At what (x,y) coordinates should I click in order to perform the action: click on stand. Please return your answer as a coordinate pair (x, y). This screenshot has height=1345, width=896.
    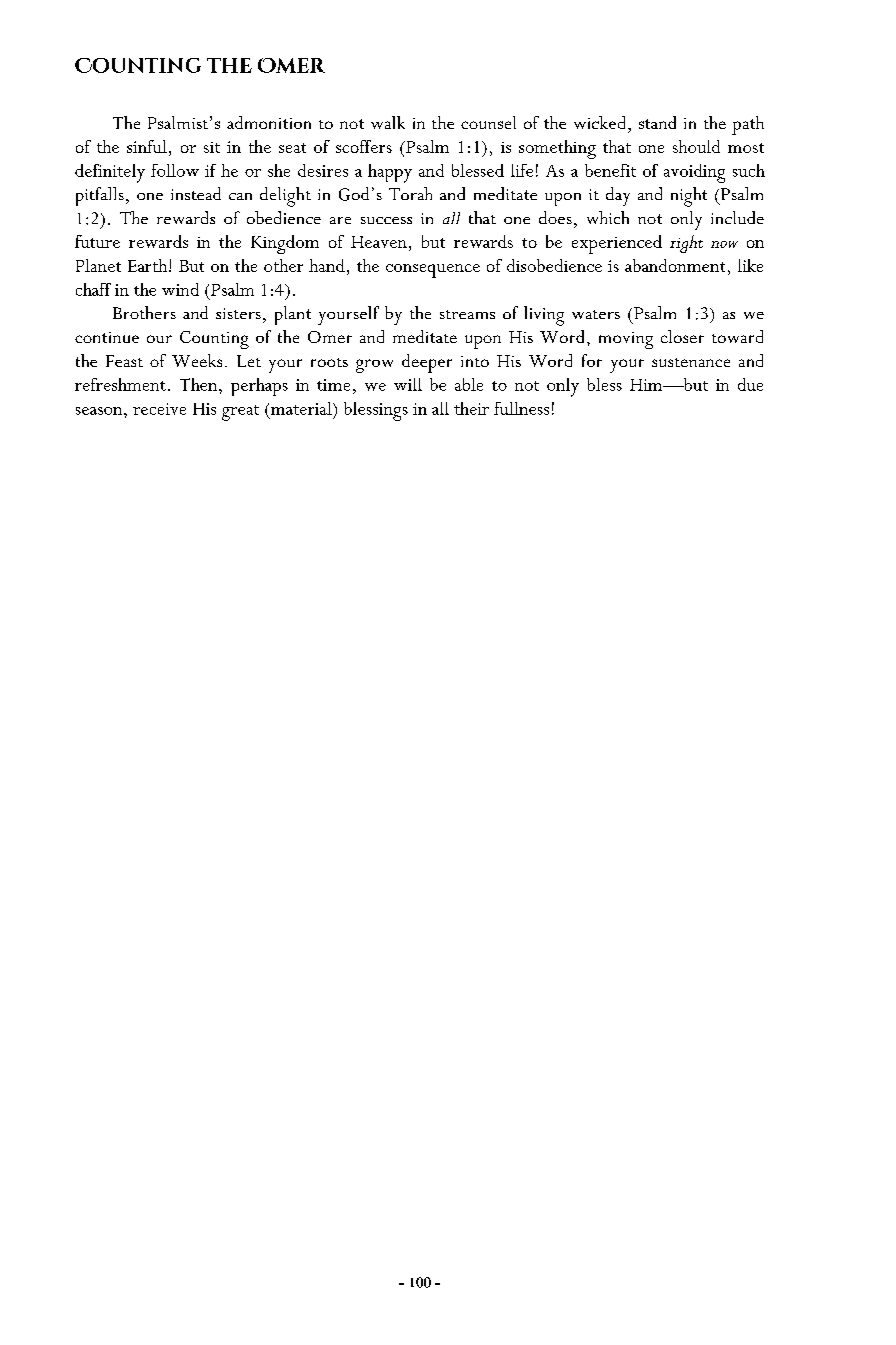
    Looking at the image, I should click on (657, 122).
